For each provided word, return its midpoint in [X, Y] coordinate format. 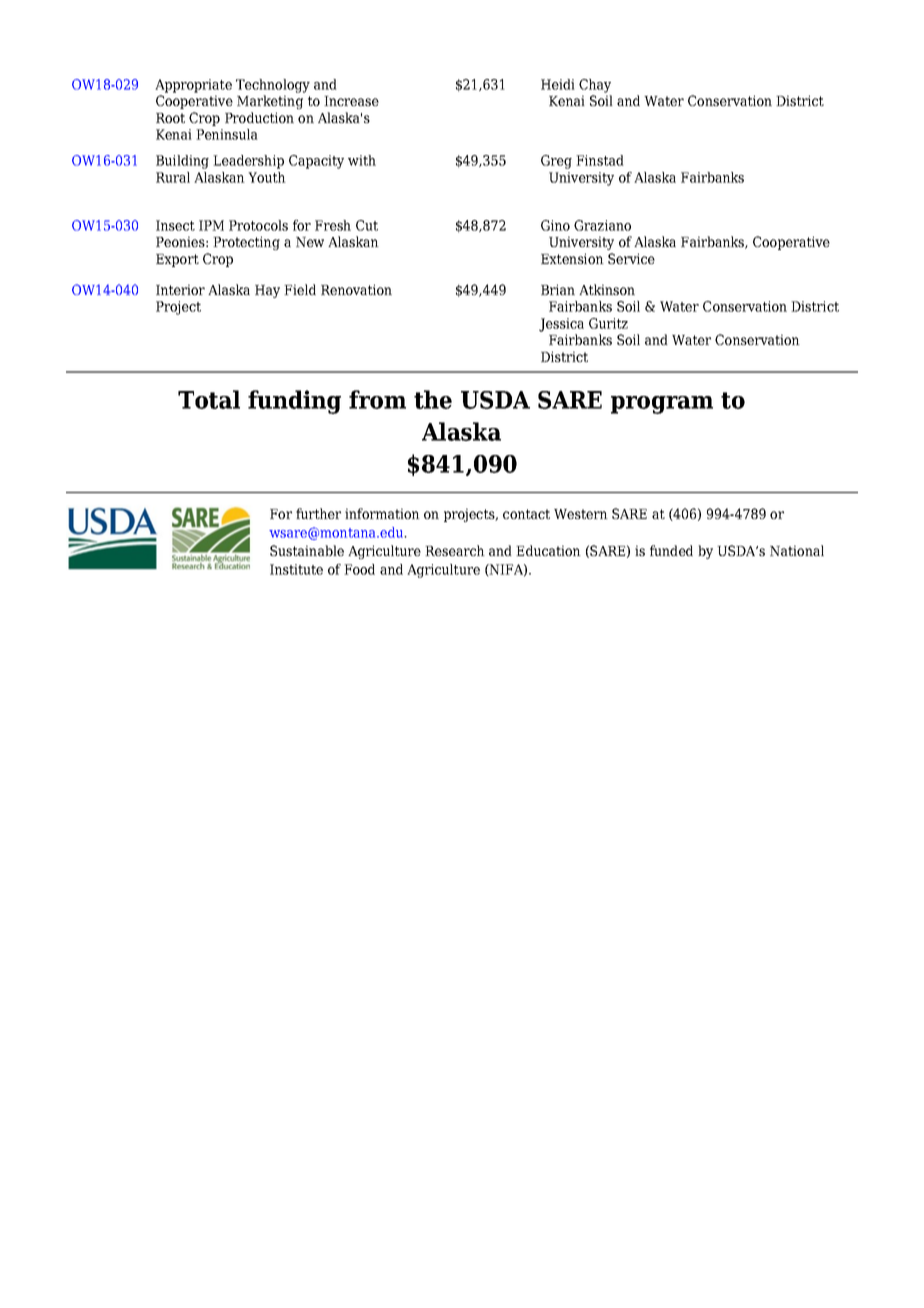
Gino [555, 225]
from [377, 399]
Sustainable [307, 550]
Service [631, 258]
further [318, 513]
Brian [558, 289]
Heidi [558, 84]
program [662, 405]
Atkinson [607, 289]
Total [209, 399]
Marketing [270, 102]
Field [300, 289]
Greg [556, 162]
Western [581, 514]
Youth [267, 177]
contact [526, 514]
